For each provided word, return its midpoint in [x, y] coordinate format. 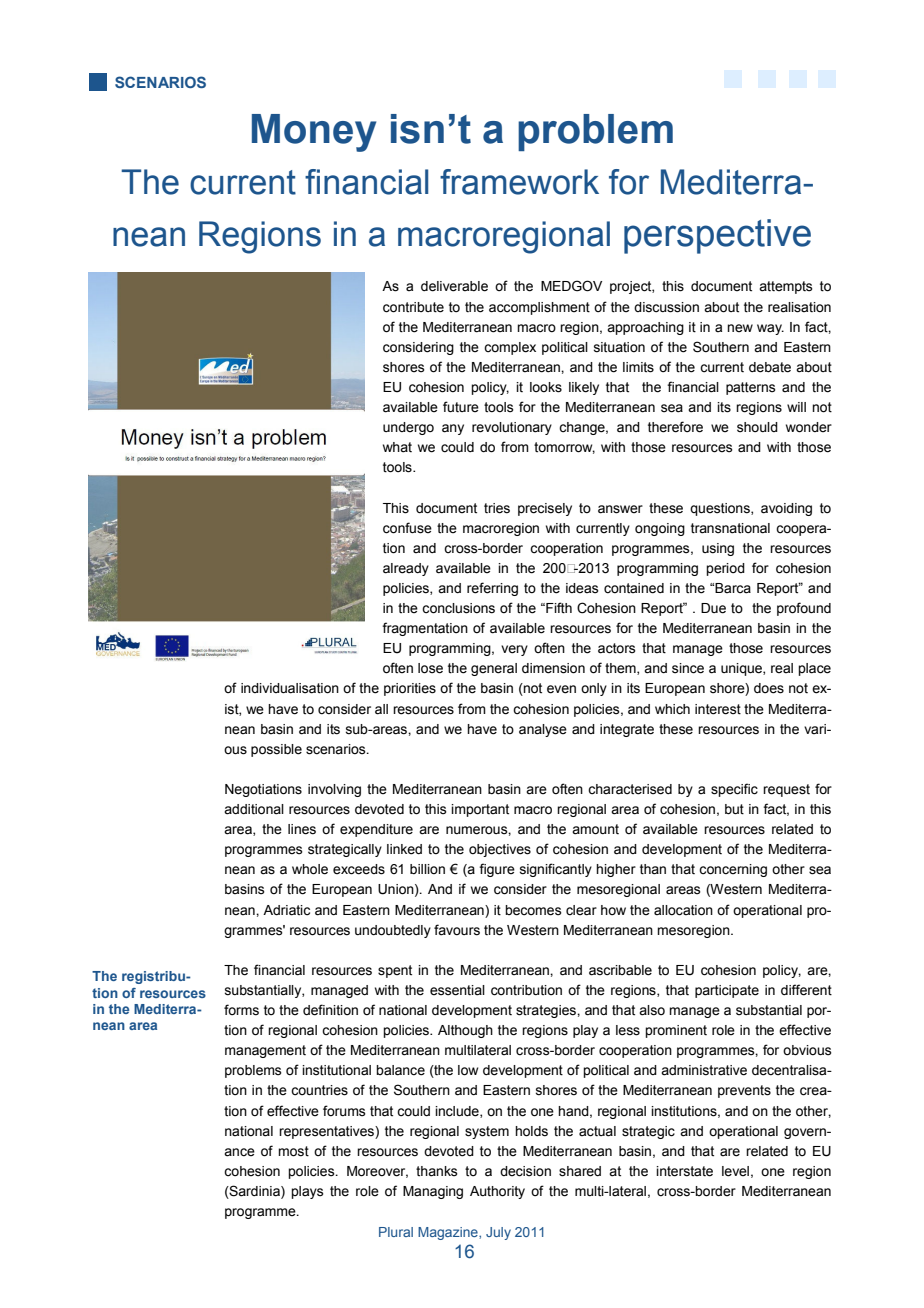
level [735, 1171]
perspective [717, 236]
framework [519, 182]
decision [525, 1171]
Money [314, 133]
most [293, 1151]
